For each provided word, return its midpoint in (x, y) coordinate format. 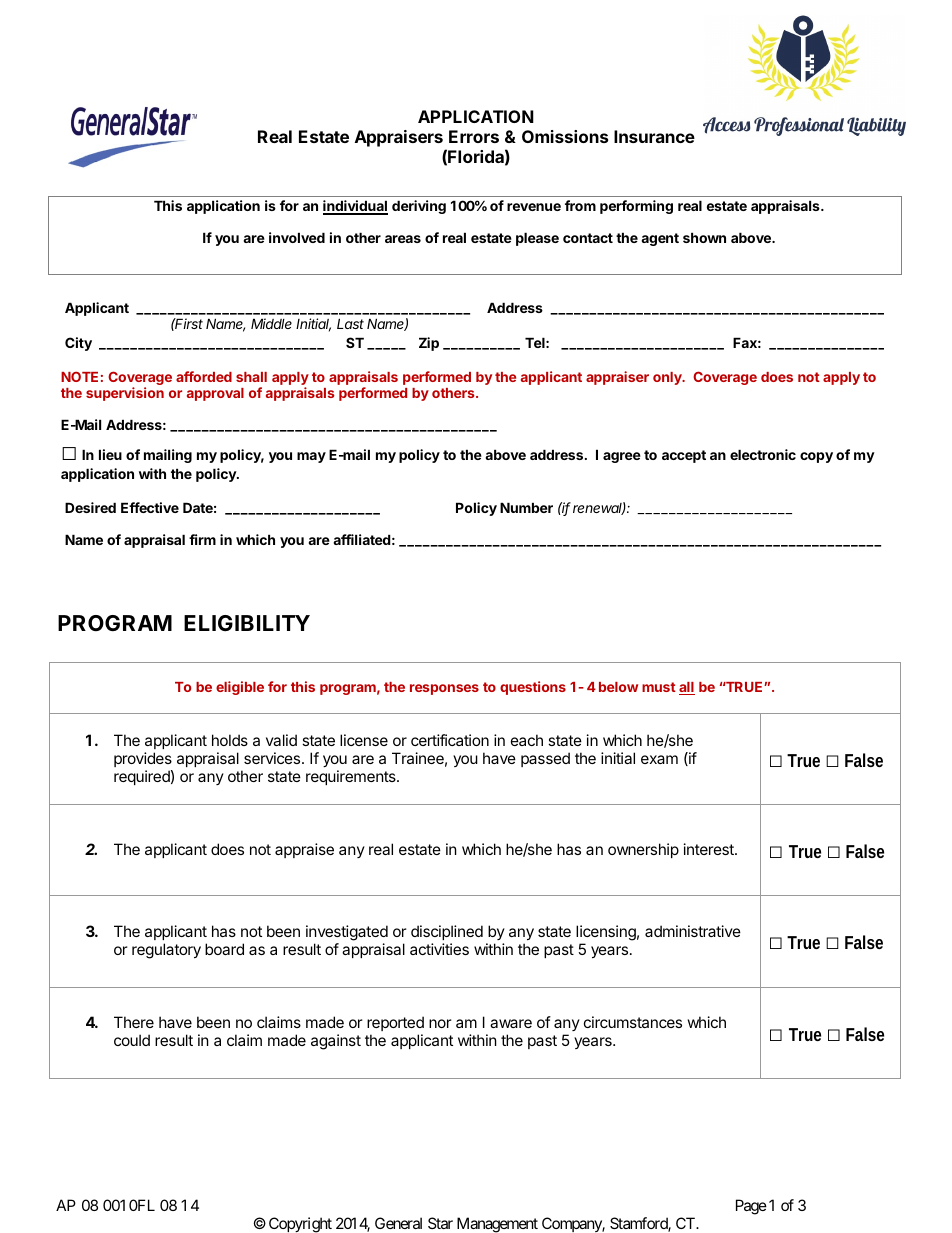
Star (440, 1223)
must (659, 687)
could (132, 1040)
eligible (240, 688)
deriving (419, 207)
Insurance (654, 136)
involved (297, 237)
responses (444, 689)
